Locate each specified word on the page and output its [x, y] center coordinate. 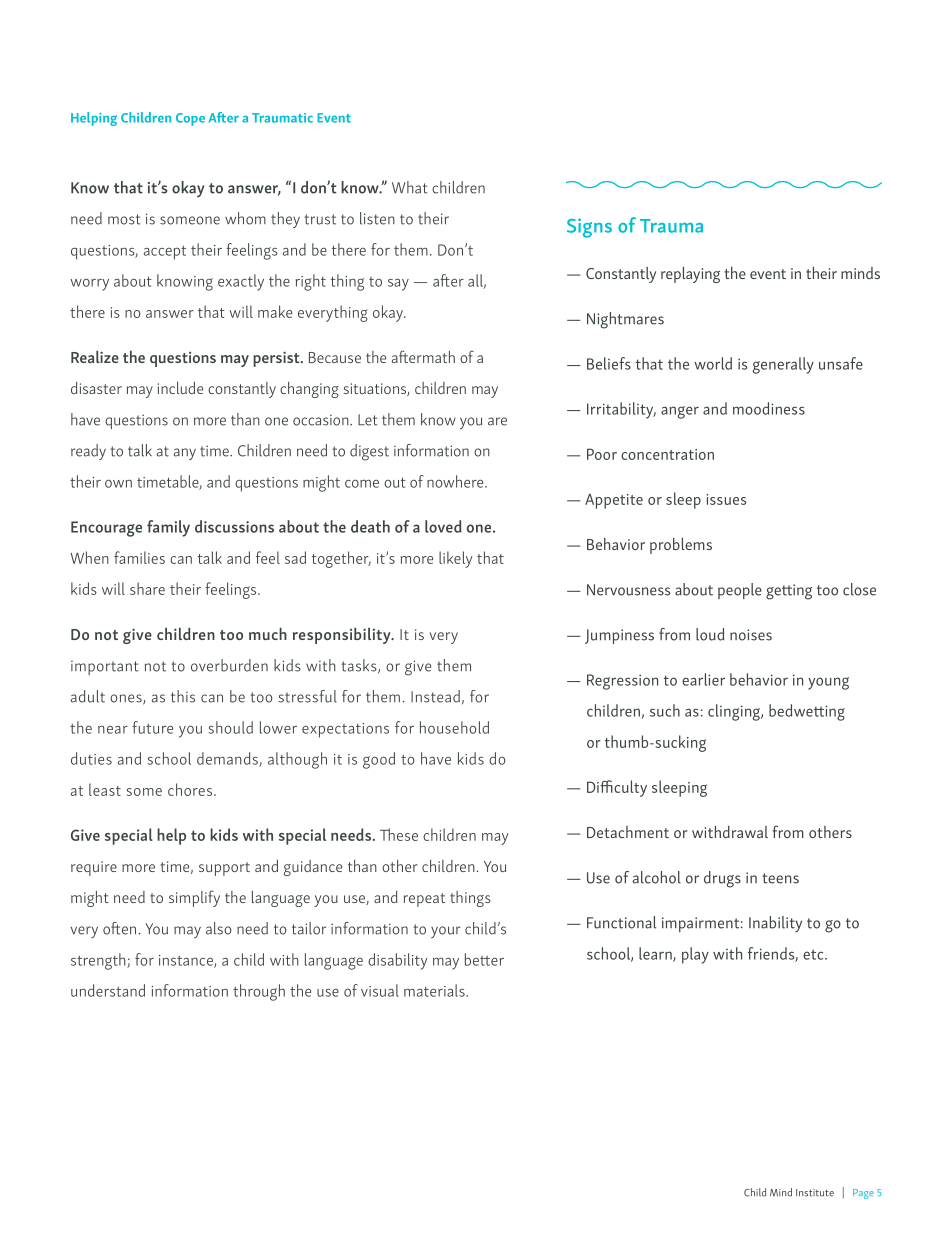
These [399, 834]
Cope [190, 119]
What [409, 187]
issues [726, 499]
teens [780, 878]
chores [191, 789]
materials [435, 990]
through [259, 992]
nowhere [456, 481]
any [185, 454]
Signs [589, 228]
